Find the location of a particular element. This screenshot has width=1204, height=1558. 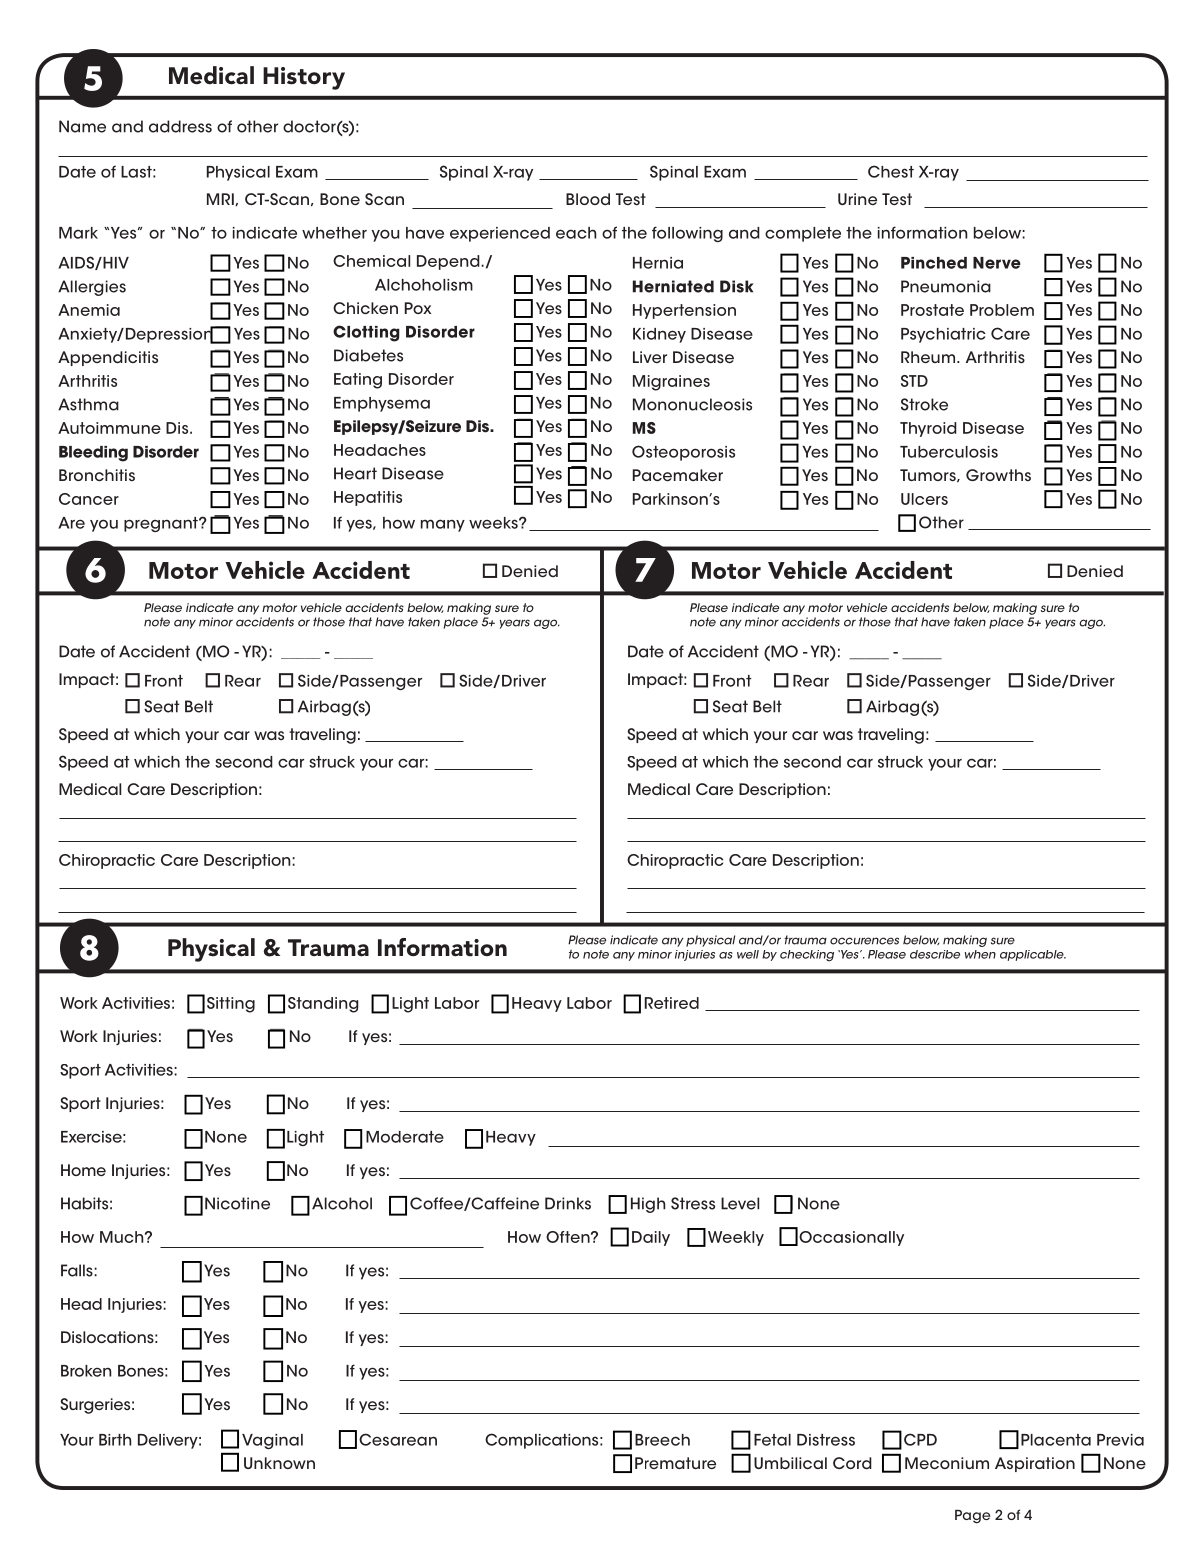

Ulcers is located at coordinates (924, 499).
